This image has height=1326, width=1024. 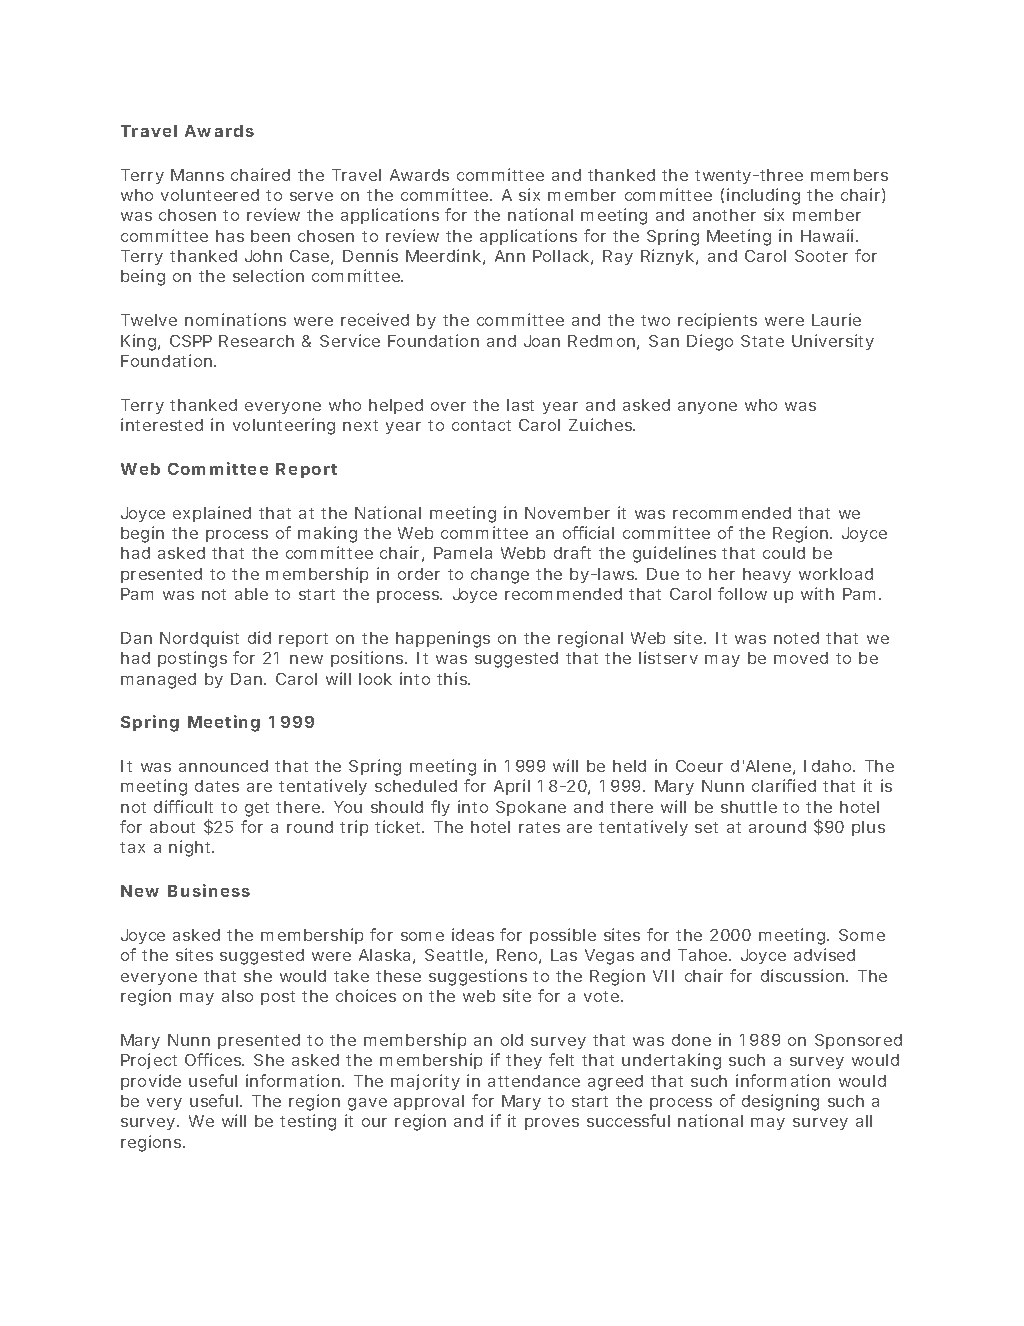 I want to click on Pollack, so click(x=561, y=256).
